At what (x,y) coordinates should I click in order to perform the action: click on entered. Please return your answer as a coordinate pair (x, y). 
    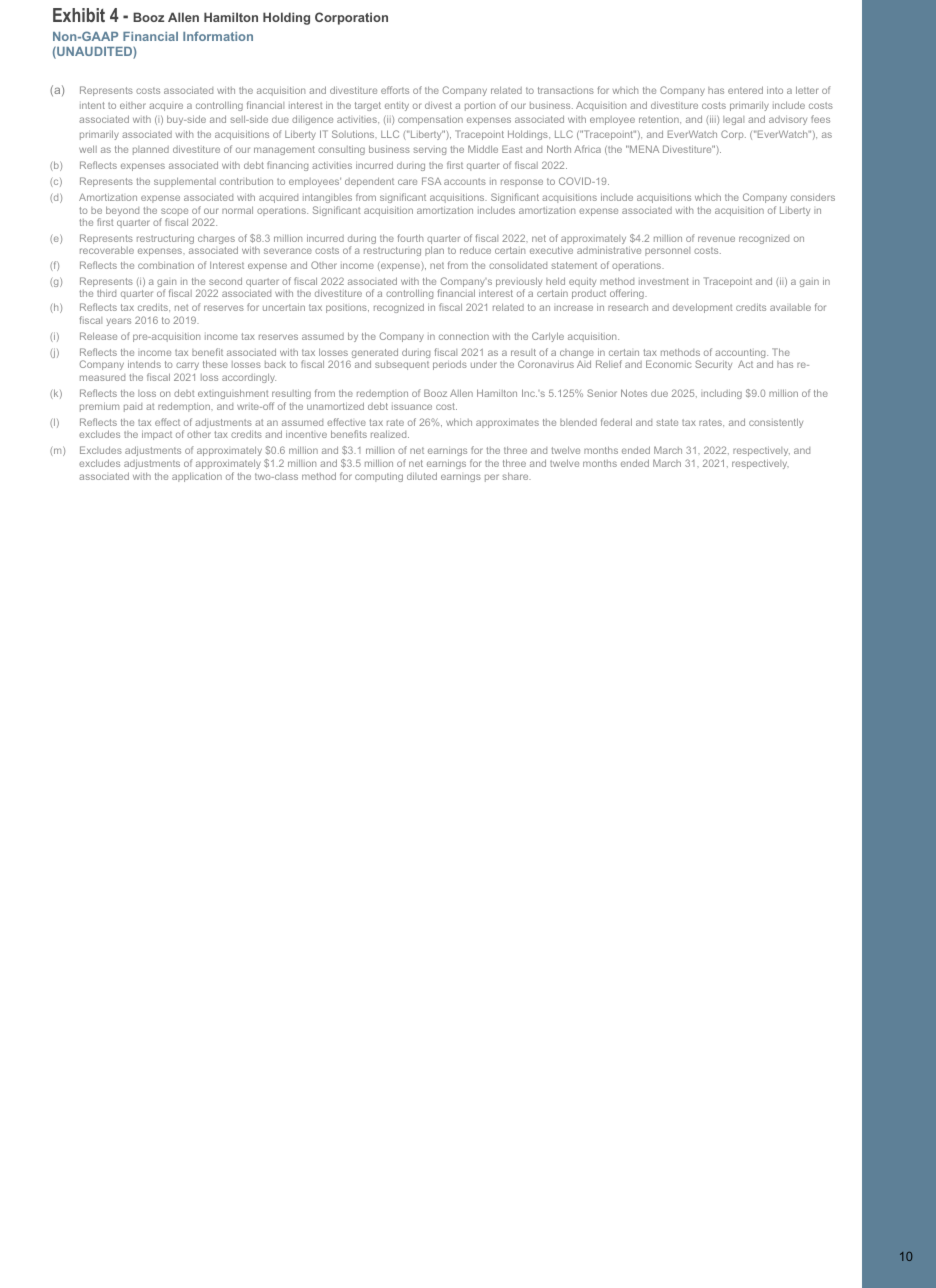
    Looking at the image, I should click on (745, 90).
